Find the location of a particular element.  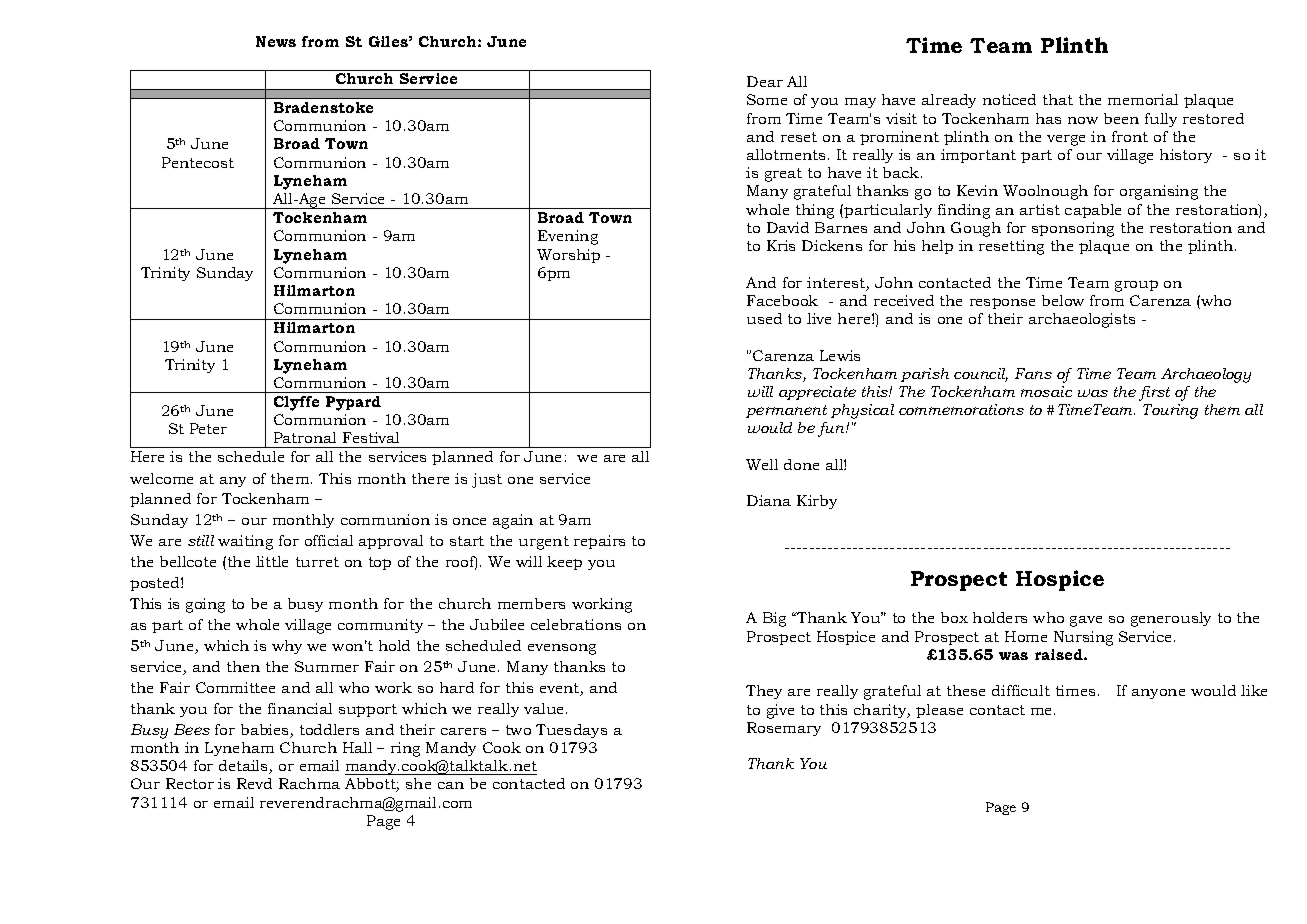

permanent is located at coordinates (786, 411).
